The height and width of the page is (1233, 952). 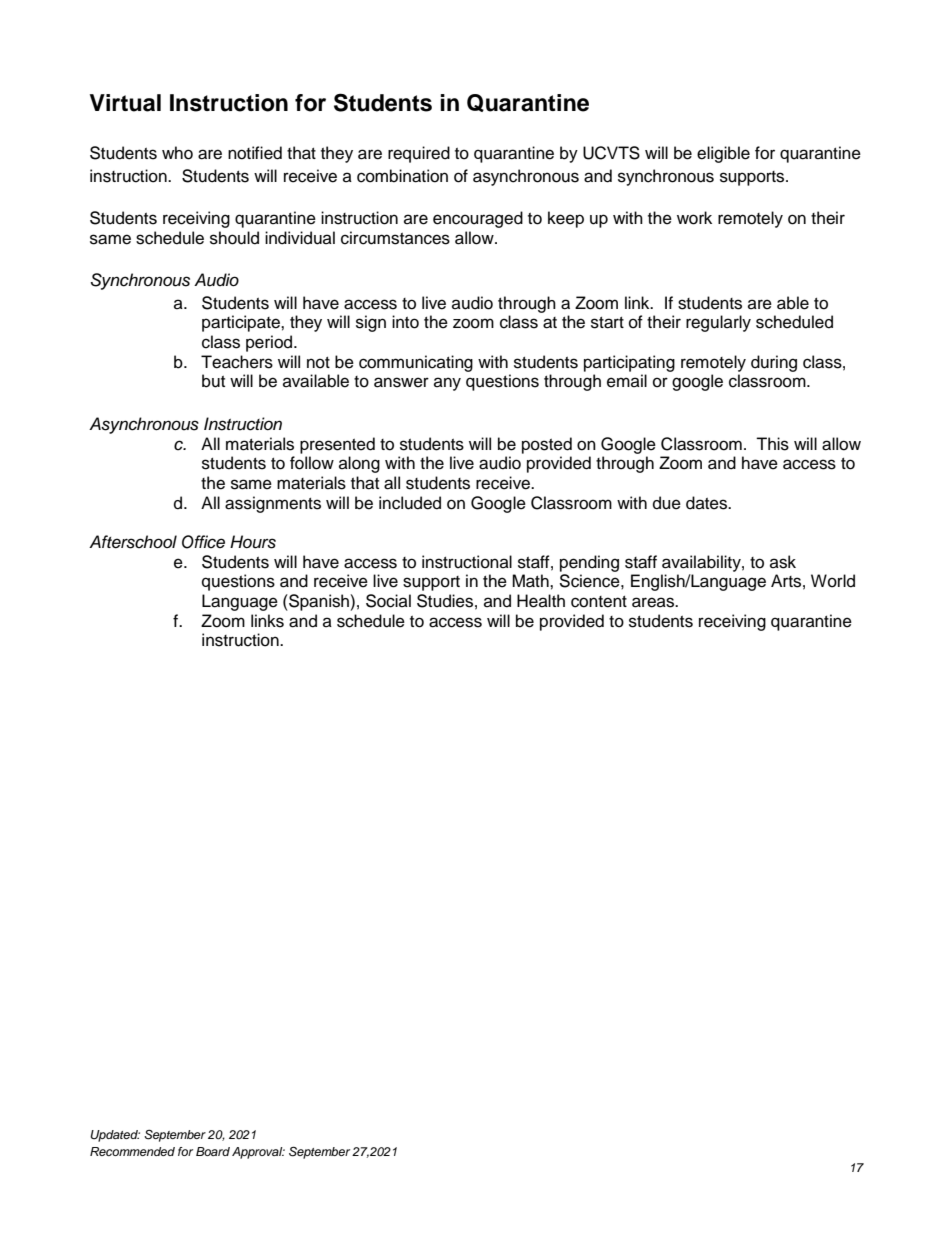 What do you see at coordinates (388, 601) in the page?
I see `Social` at bounding box center [388, 601].
